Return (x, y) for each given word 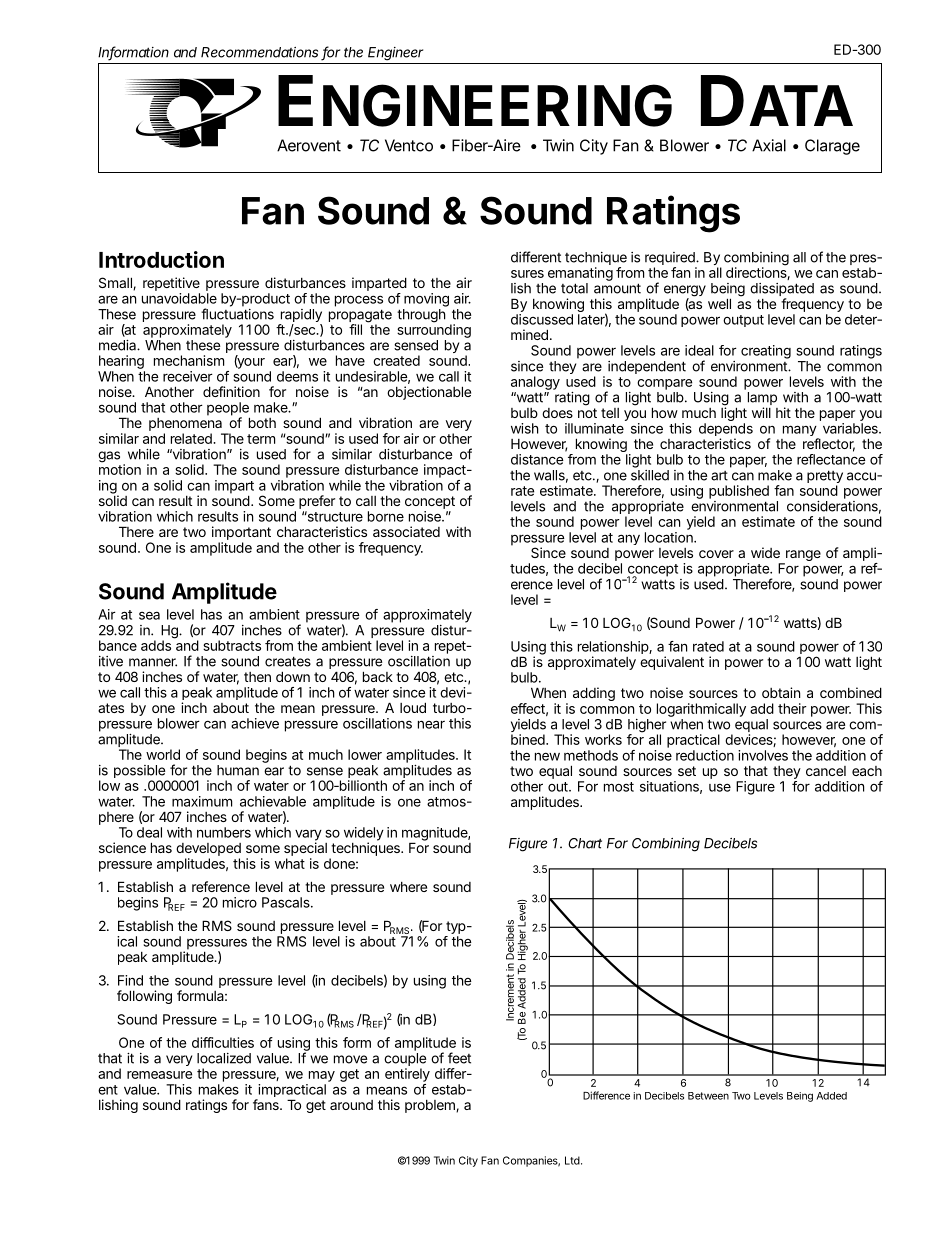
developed (208, 851)
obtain (781, 692)
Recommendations (259, 52)
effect (529, 709)
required (671, 260)
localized (224, 1058)
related (192, 438)
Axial (769, 145)
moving (426, 300)
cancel (826, 771)
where (408, 887)
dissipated (782, 291)
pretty (825, 478)
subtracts (232, 645)
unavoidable (179, 298)
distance (537, 459)
